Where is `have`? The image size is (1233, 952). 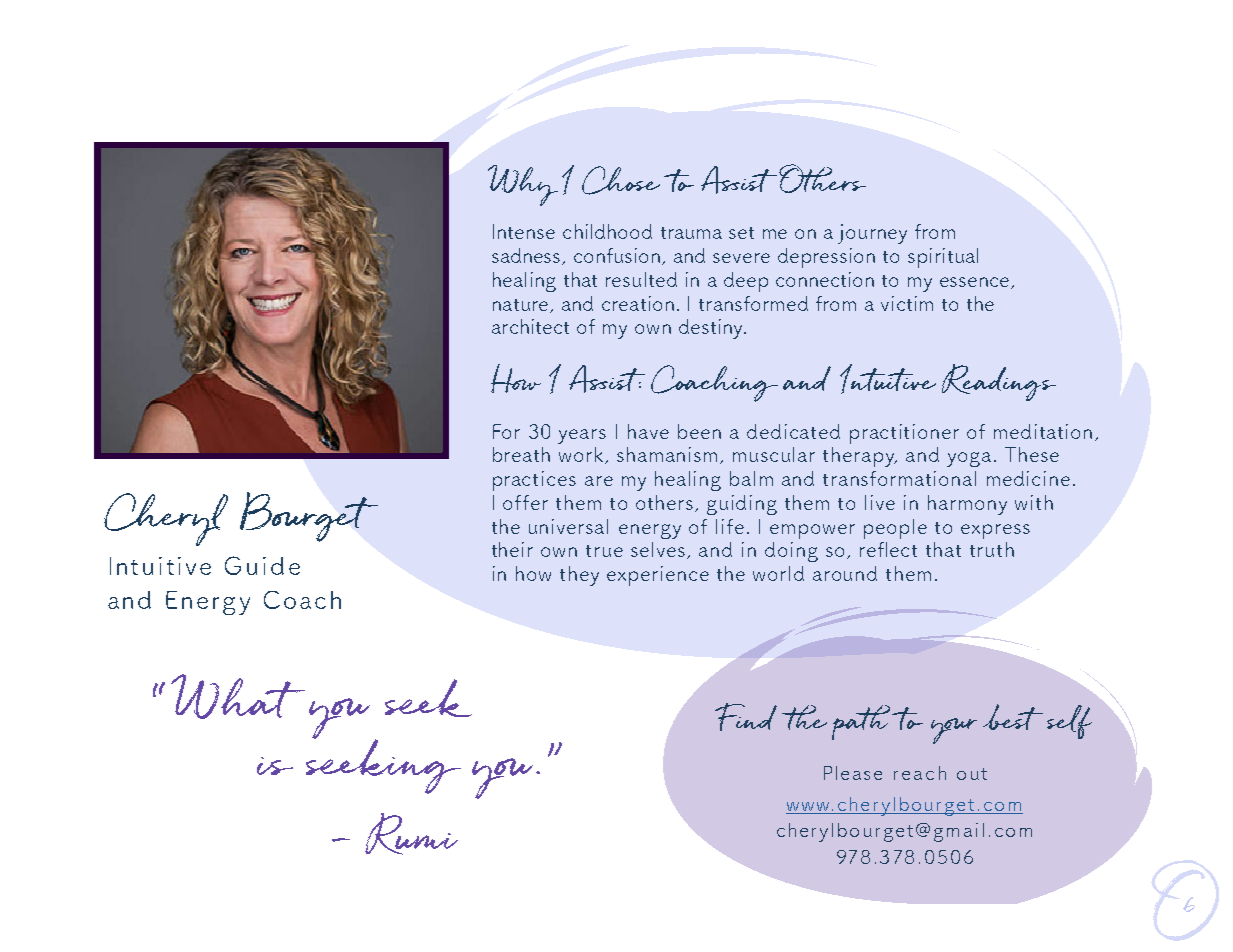
have is located at coordinates (648, 431).
